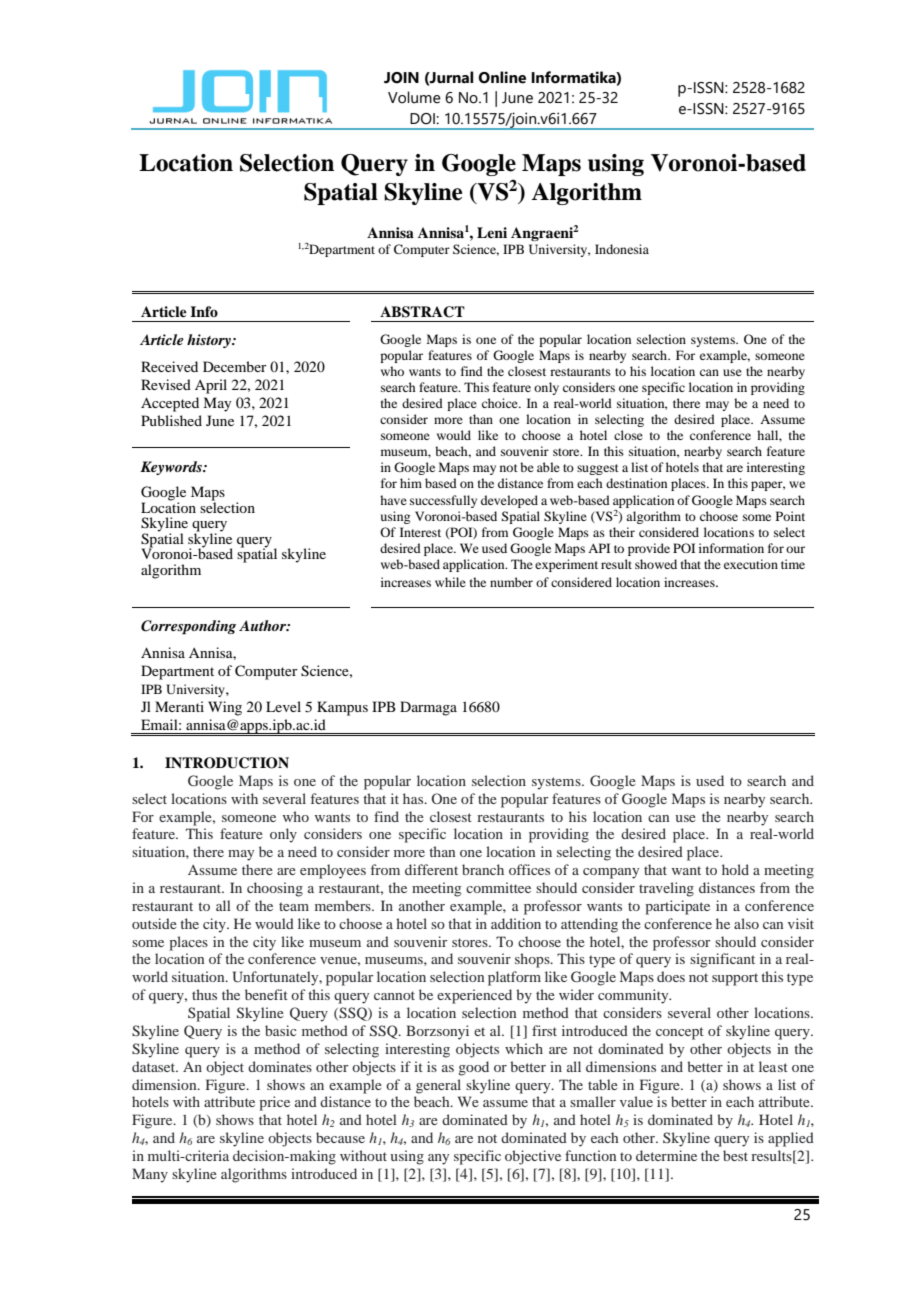  I want to click on choice, so click(501, 403).
